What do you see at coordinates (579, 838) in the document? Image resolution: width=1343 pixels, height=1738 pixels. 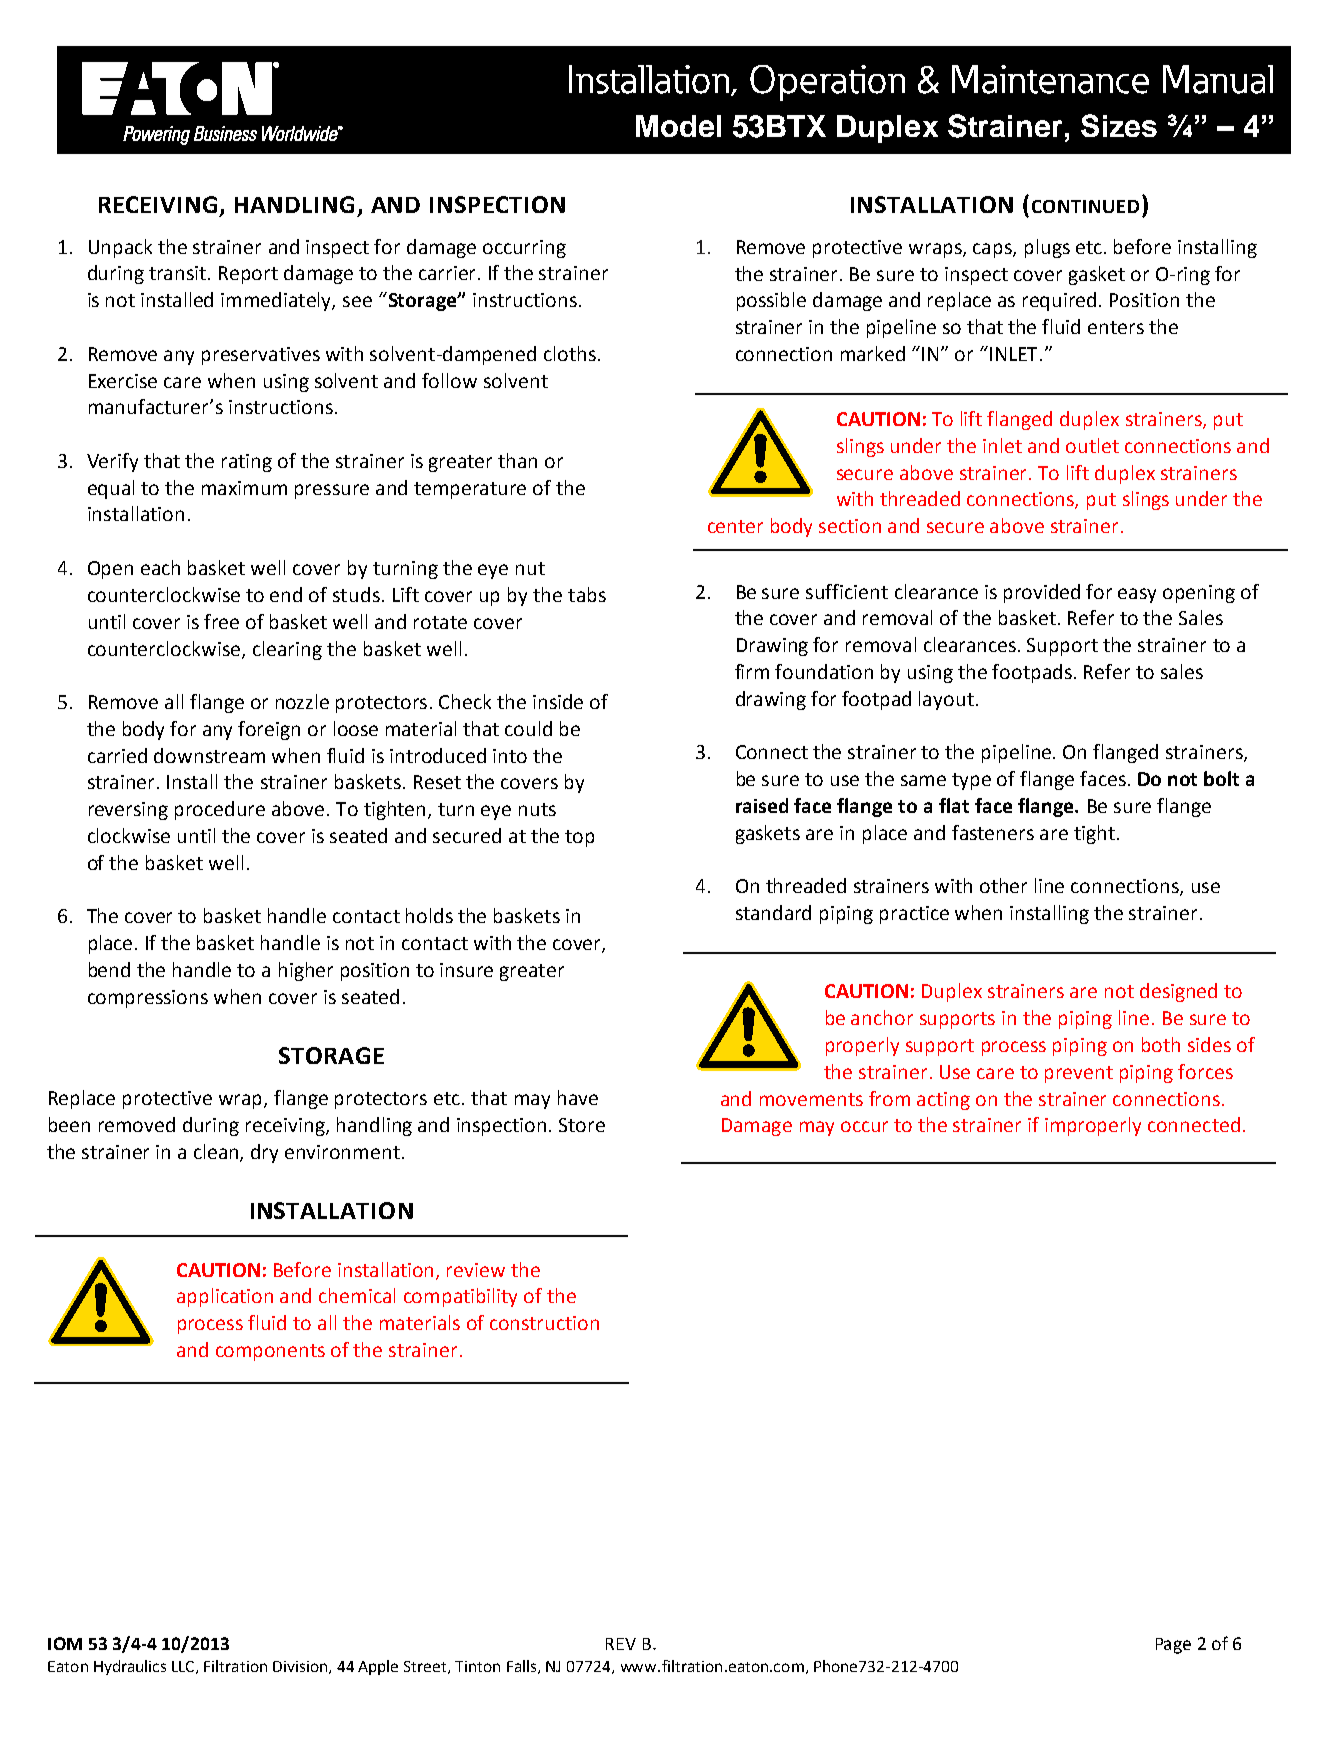 I see `top` at bounding box center [579, 838].
